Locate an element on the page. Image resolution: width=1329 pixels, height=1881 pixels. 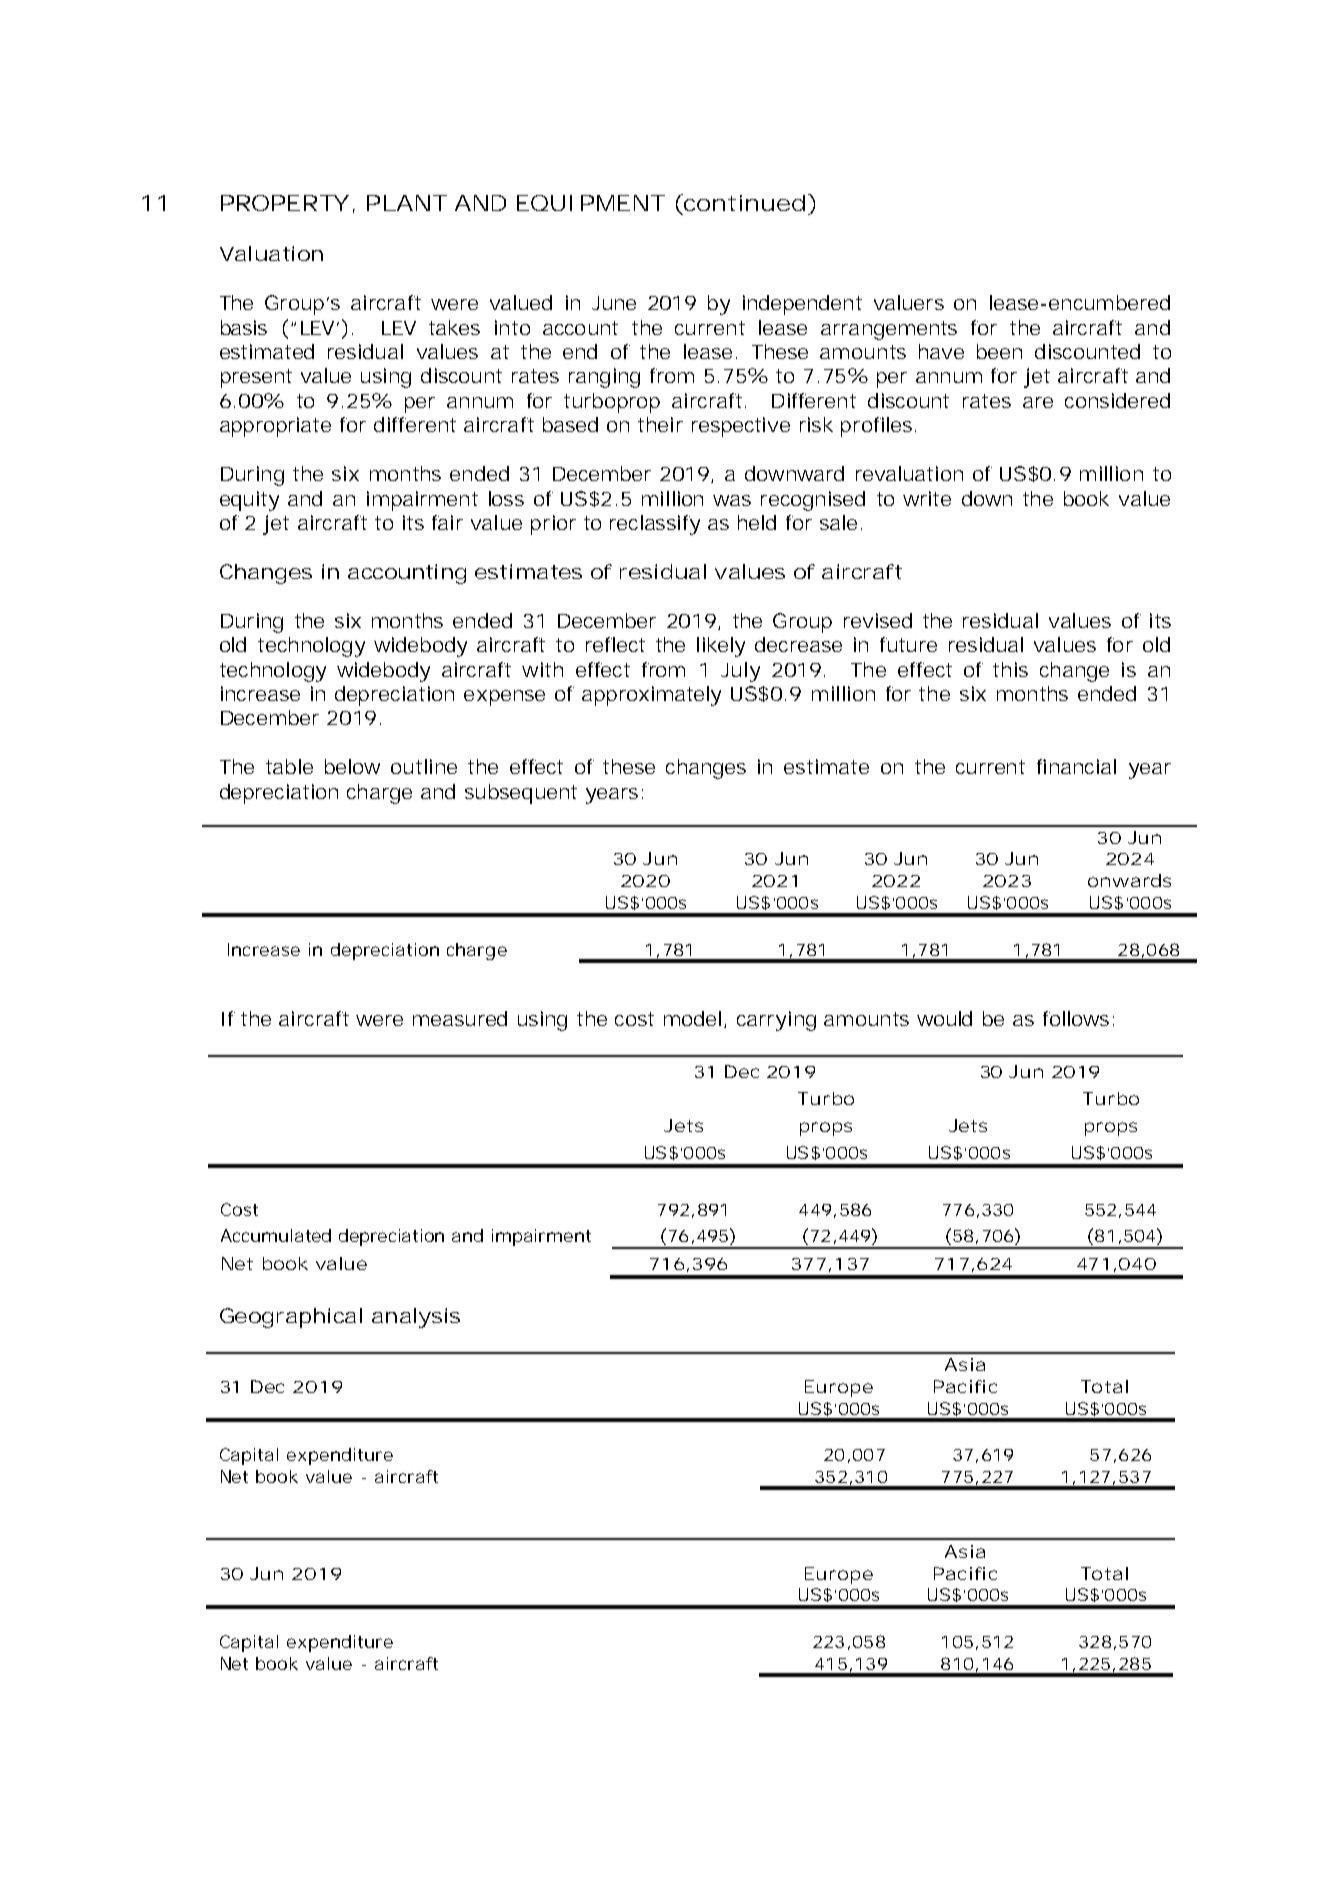
been is located at coordinates (999, 351).
